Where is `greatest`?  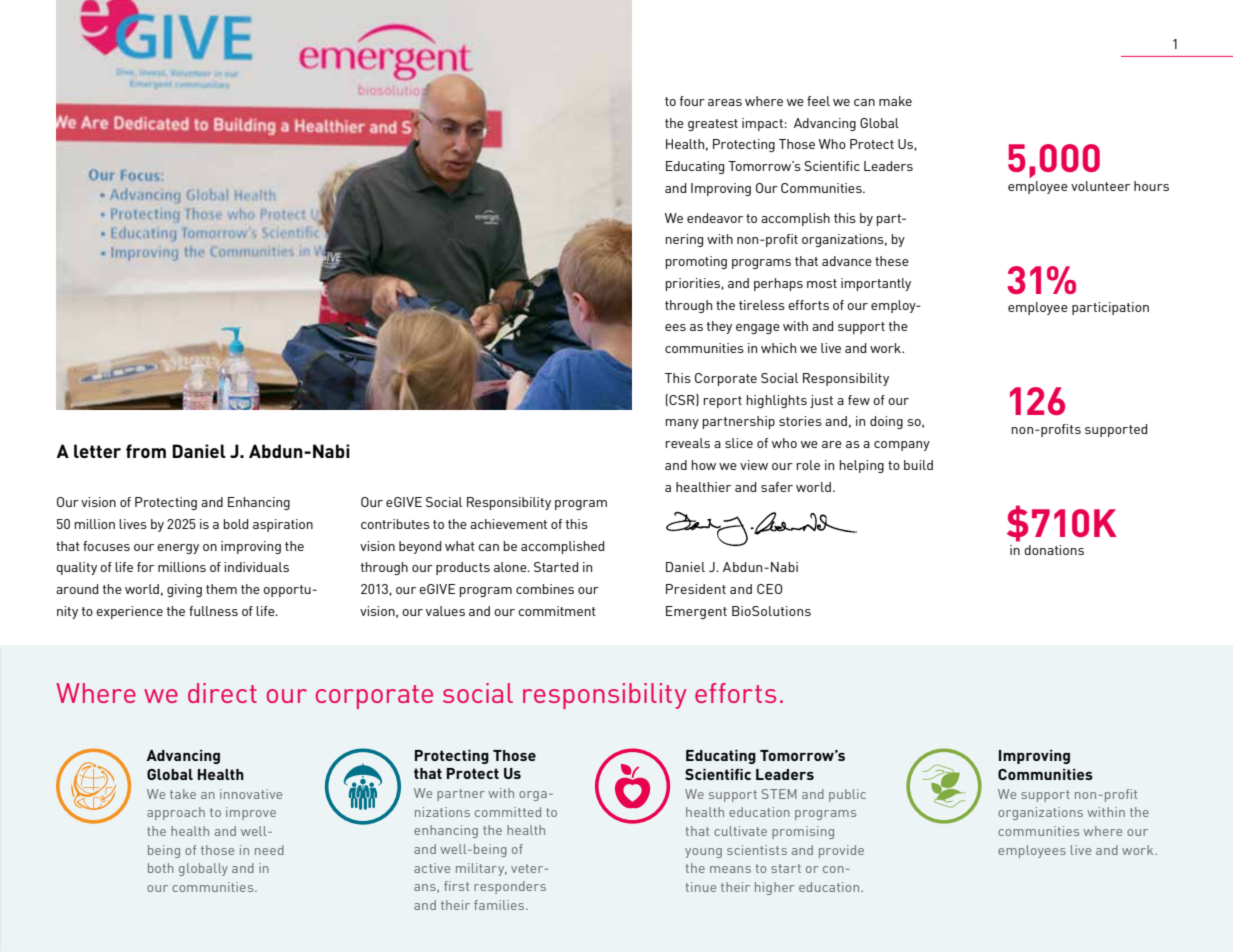
greatest is located at coordinates (713, 125).
